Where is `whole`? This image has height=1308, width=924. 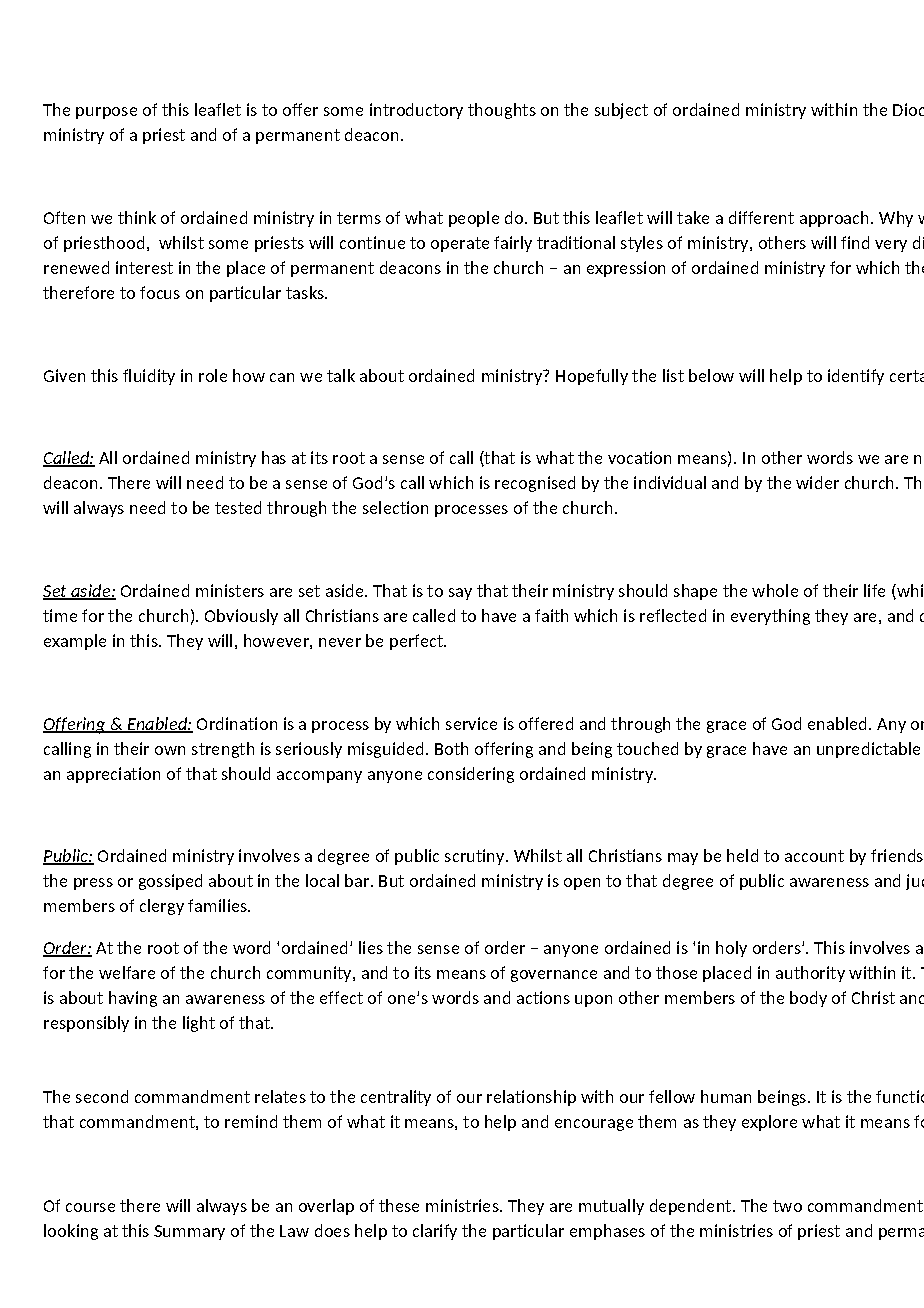 whole is located at coordinates (775, 590).
